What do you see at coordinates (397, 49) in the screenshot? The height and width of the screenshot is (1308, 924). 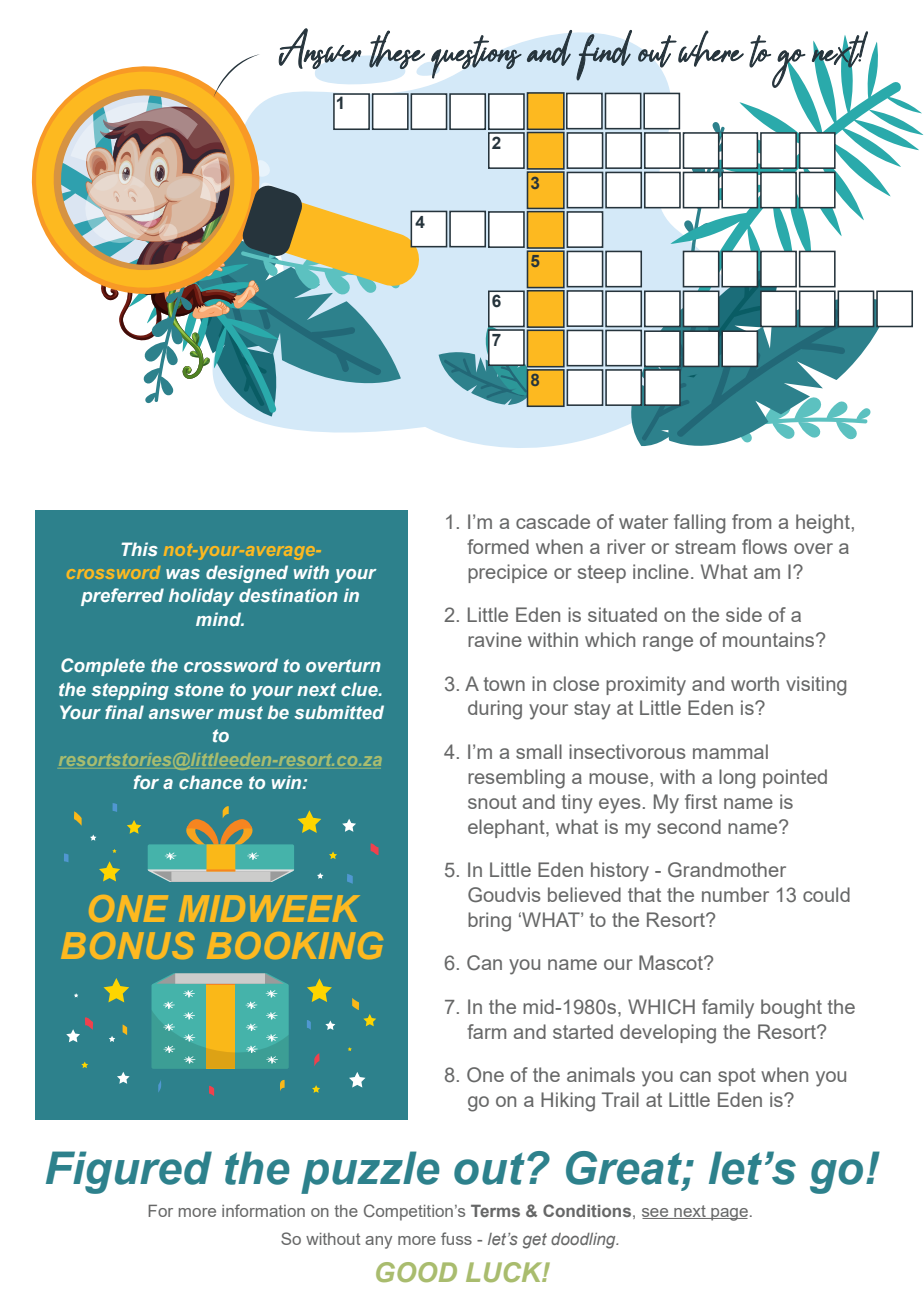 I see `these` at bounding box center [397, 49].
